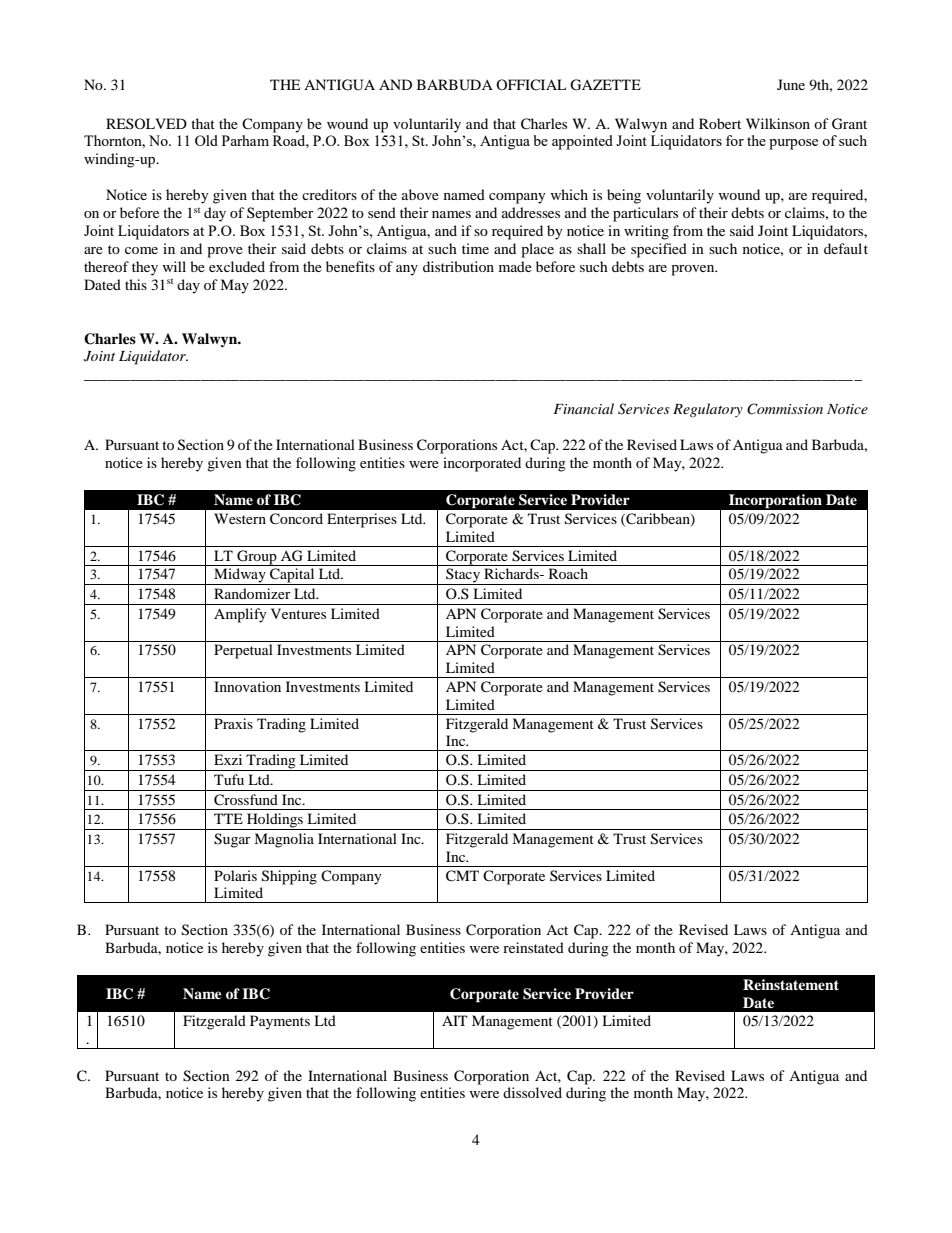 The image size is (952, 1233). Describe the element at coordinates (232, 840) in the document. I see `Sugar` at that location.
